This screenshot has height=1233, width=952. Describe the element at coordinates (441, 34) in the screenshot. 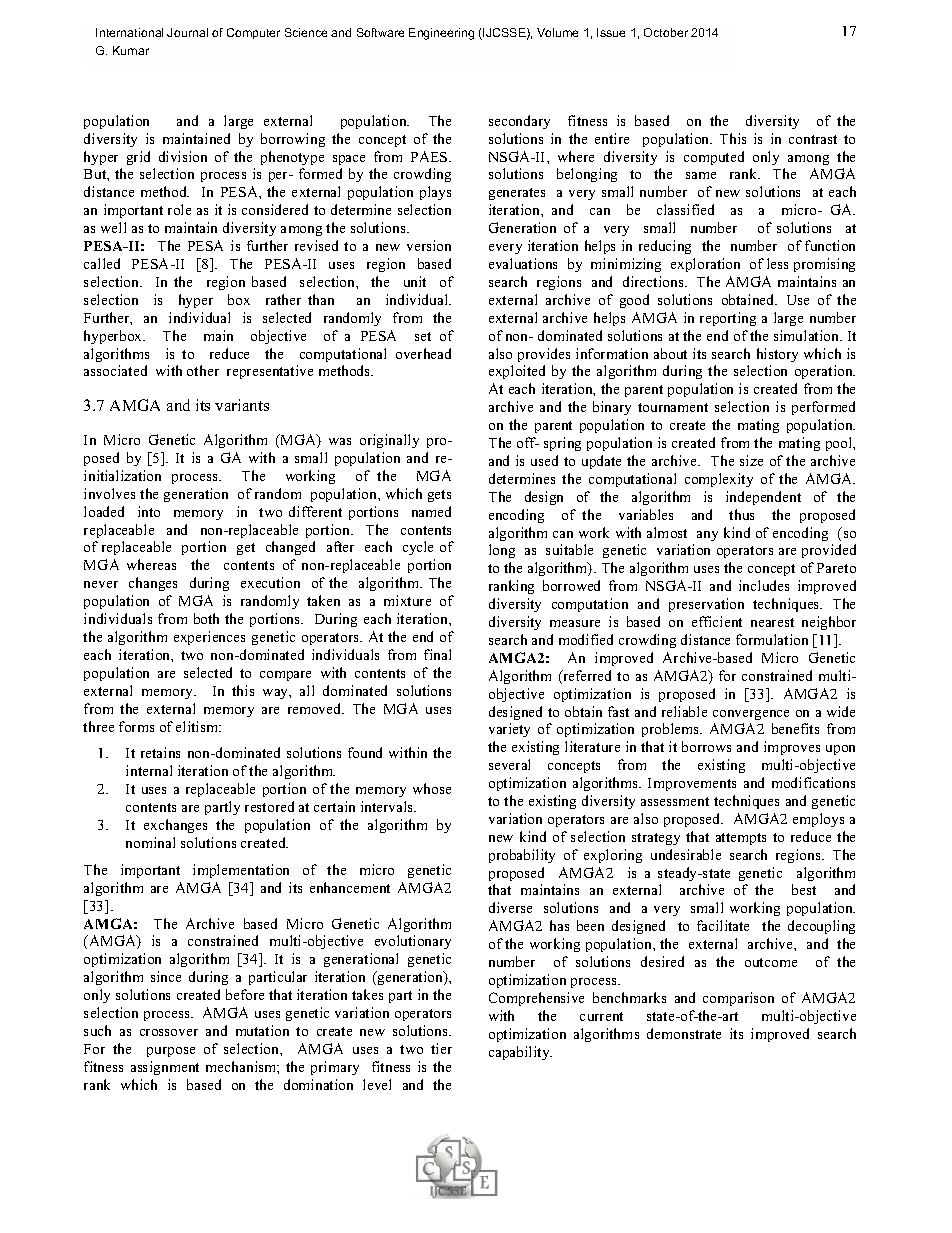

I see `Engineering` at that location.
